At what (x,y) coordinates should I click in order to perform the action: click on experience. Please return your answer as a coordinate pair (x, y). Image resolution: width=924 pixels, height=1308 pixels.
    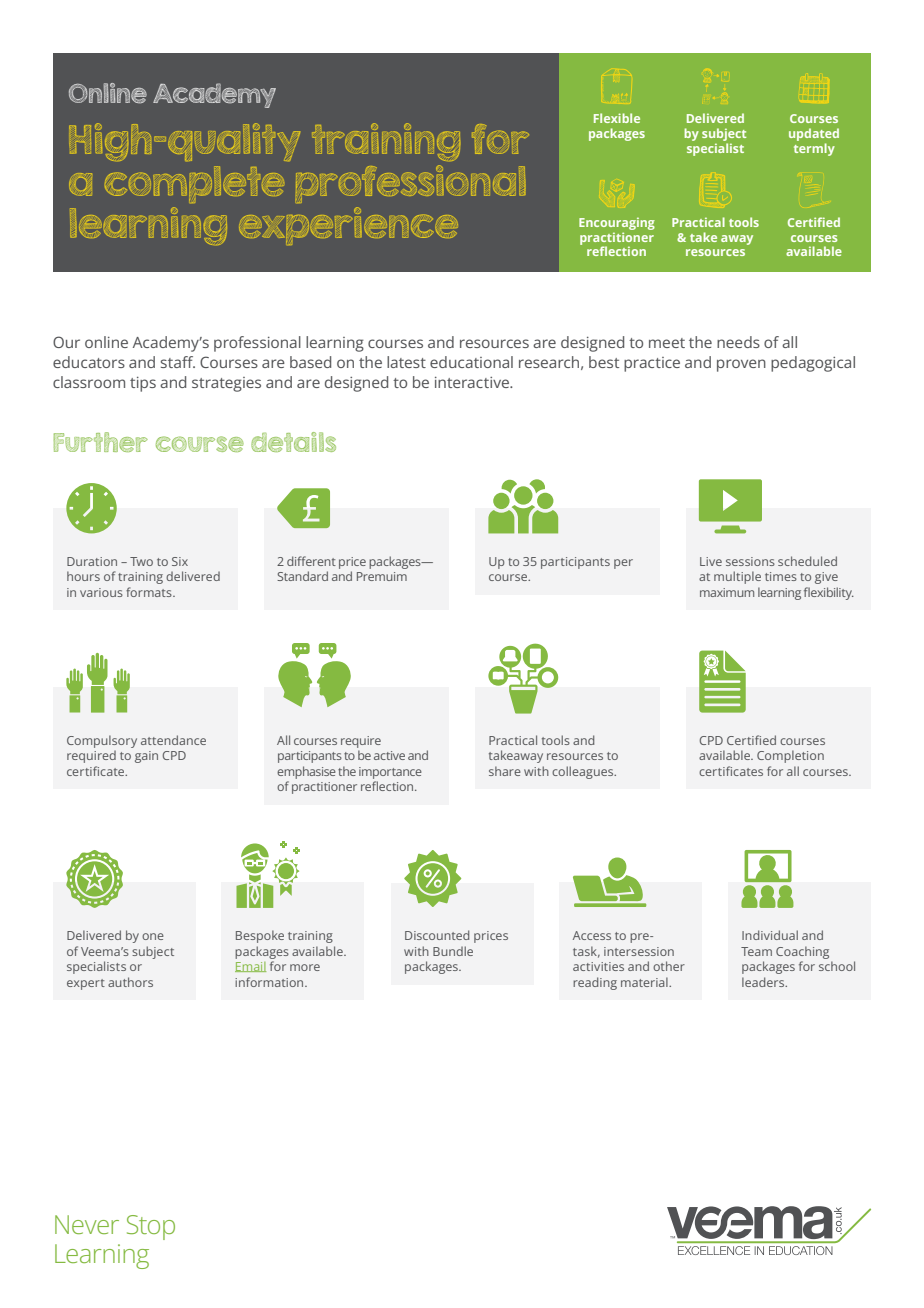
    Looking at the image, I should click on (348, 226).
